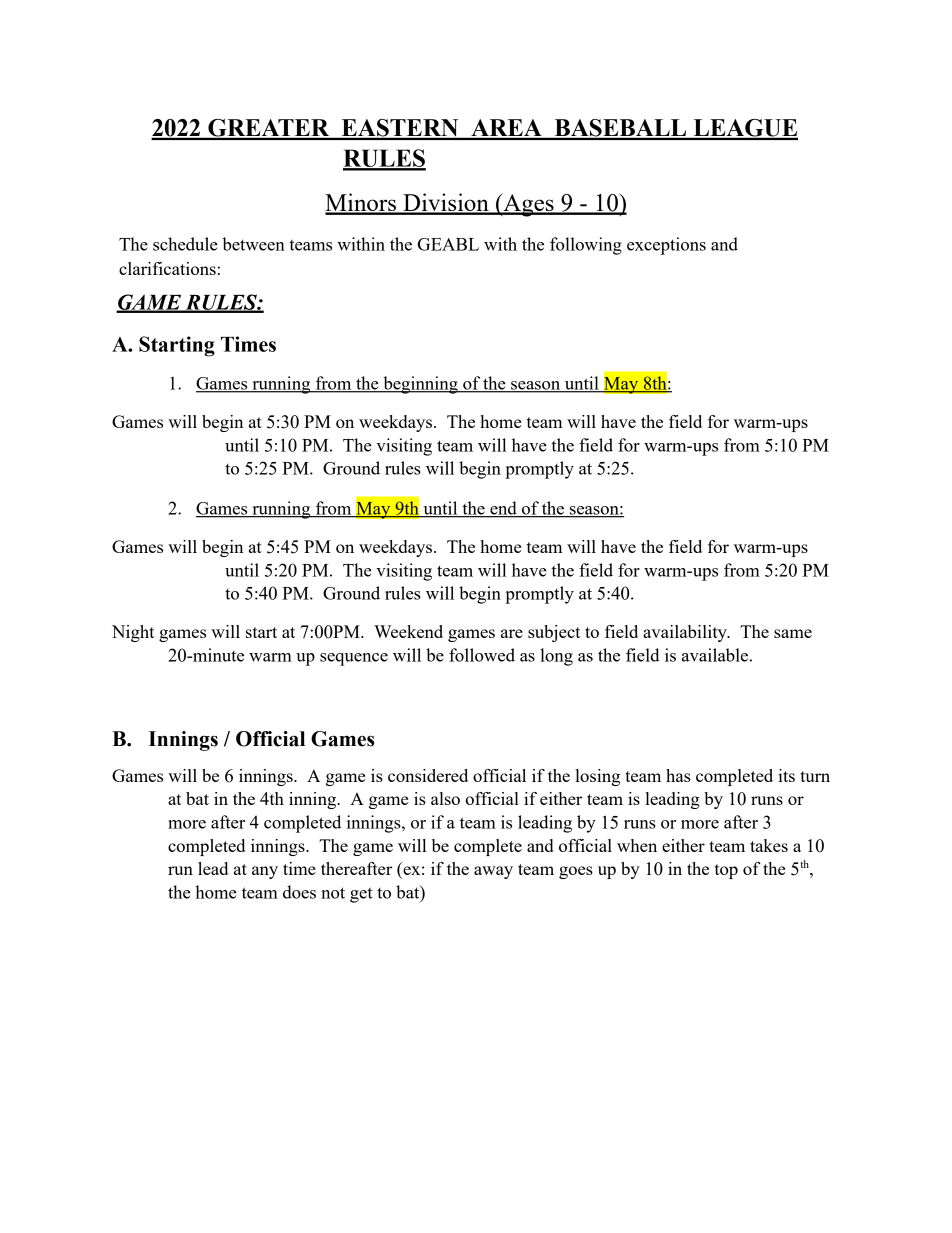  What do you see at coordinates (269, 129) in the document?
I see `GREATER` at bounding box center [269, 129].
